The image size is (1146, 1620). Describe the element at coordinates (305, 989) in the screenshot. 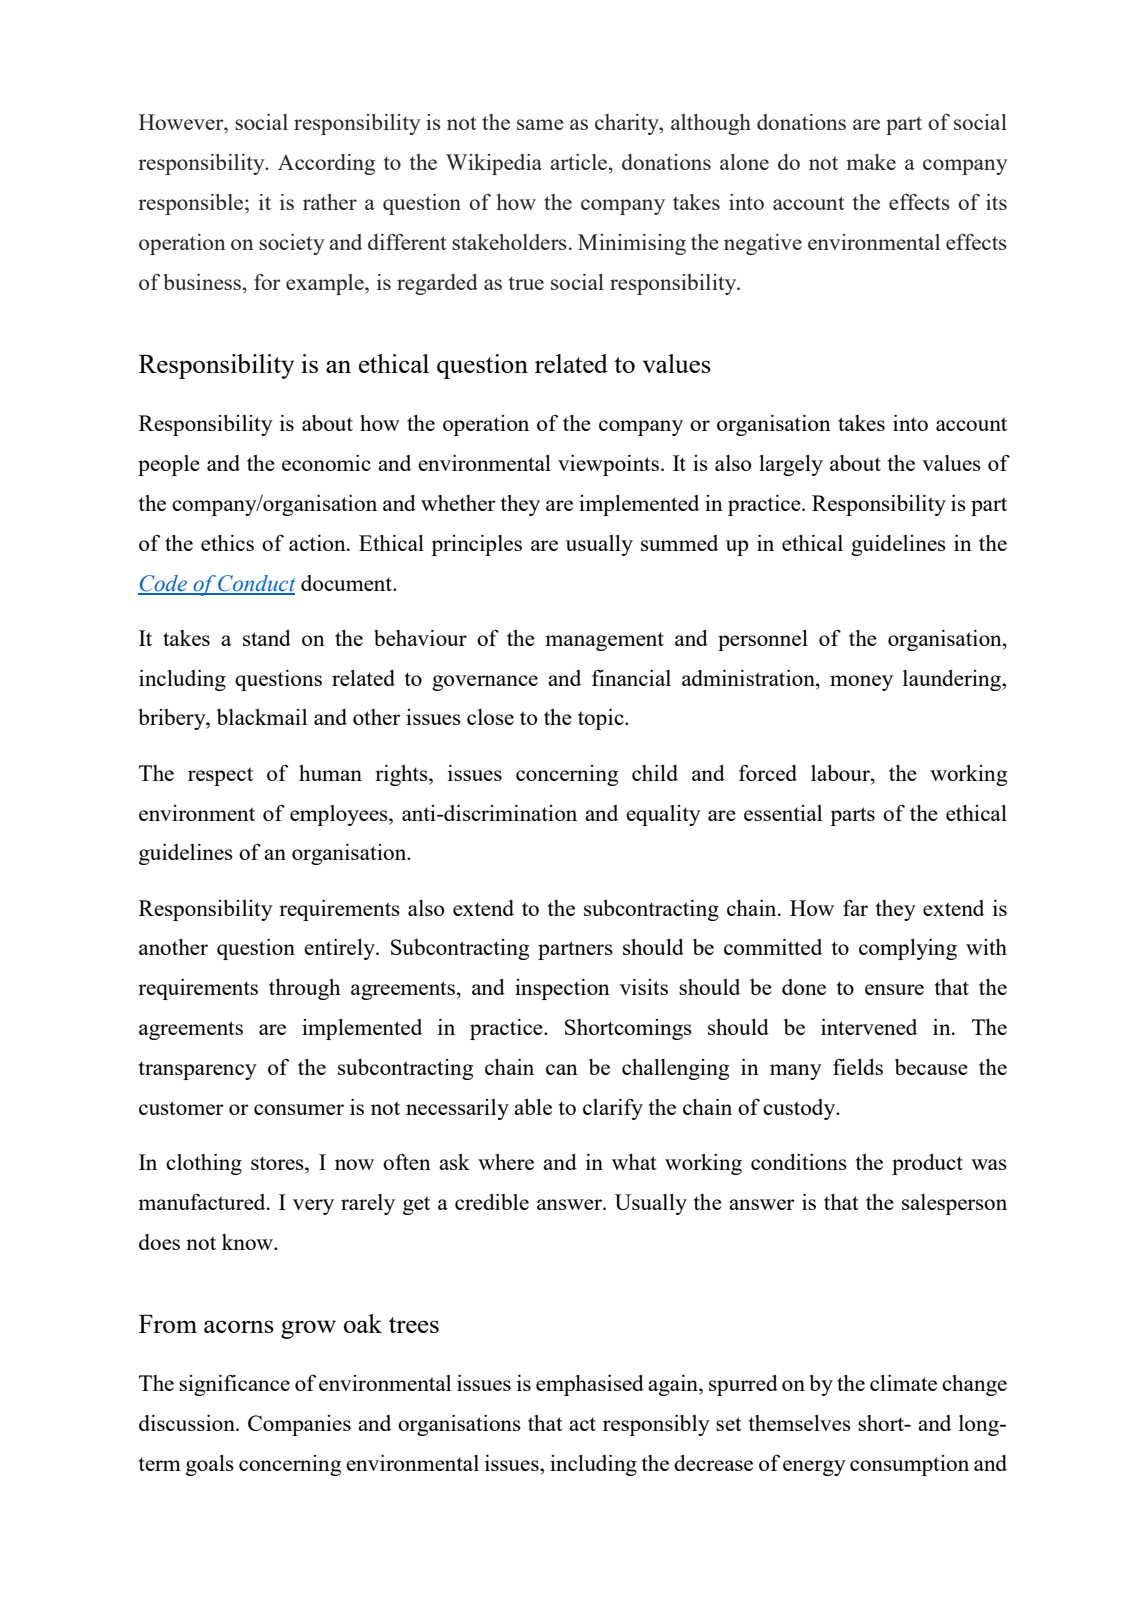

I see `through` at that location.
